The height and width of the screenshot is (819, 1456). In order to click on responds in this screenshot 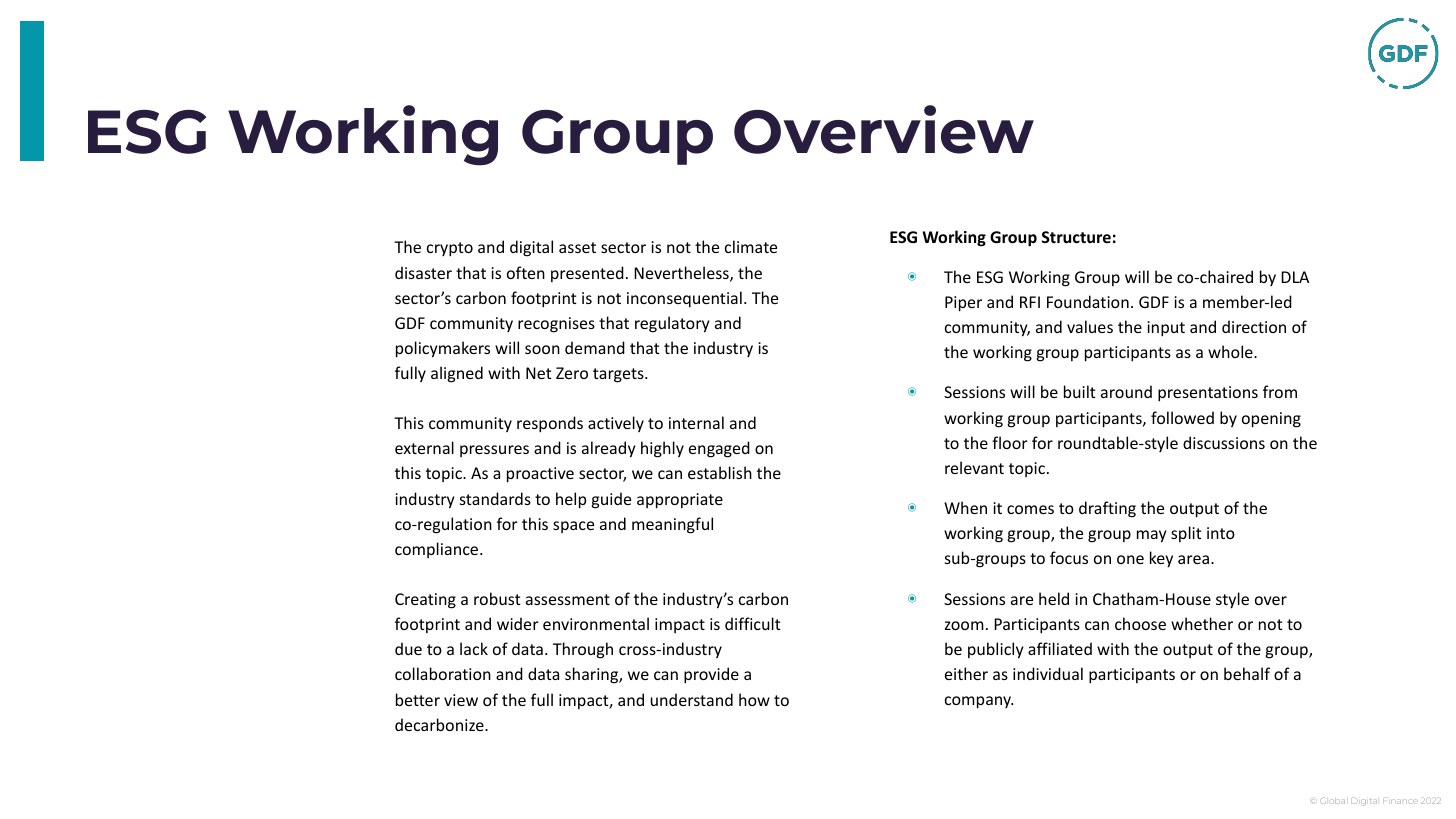, I will do `click(550, 424)`.
